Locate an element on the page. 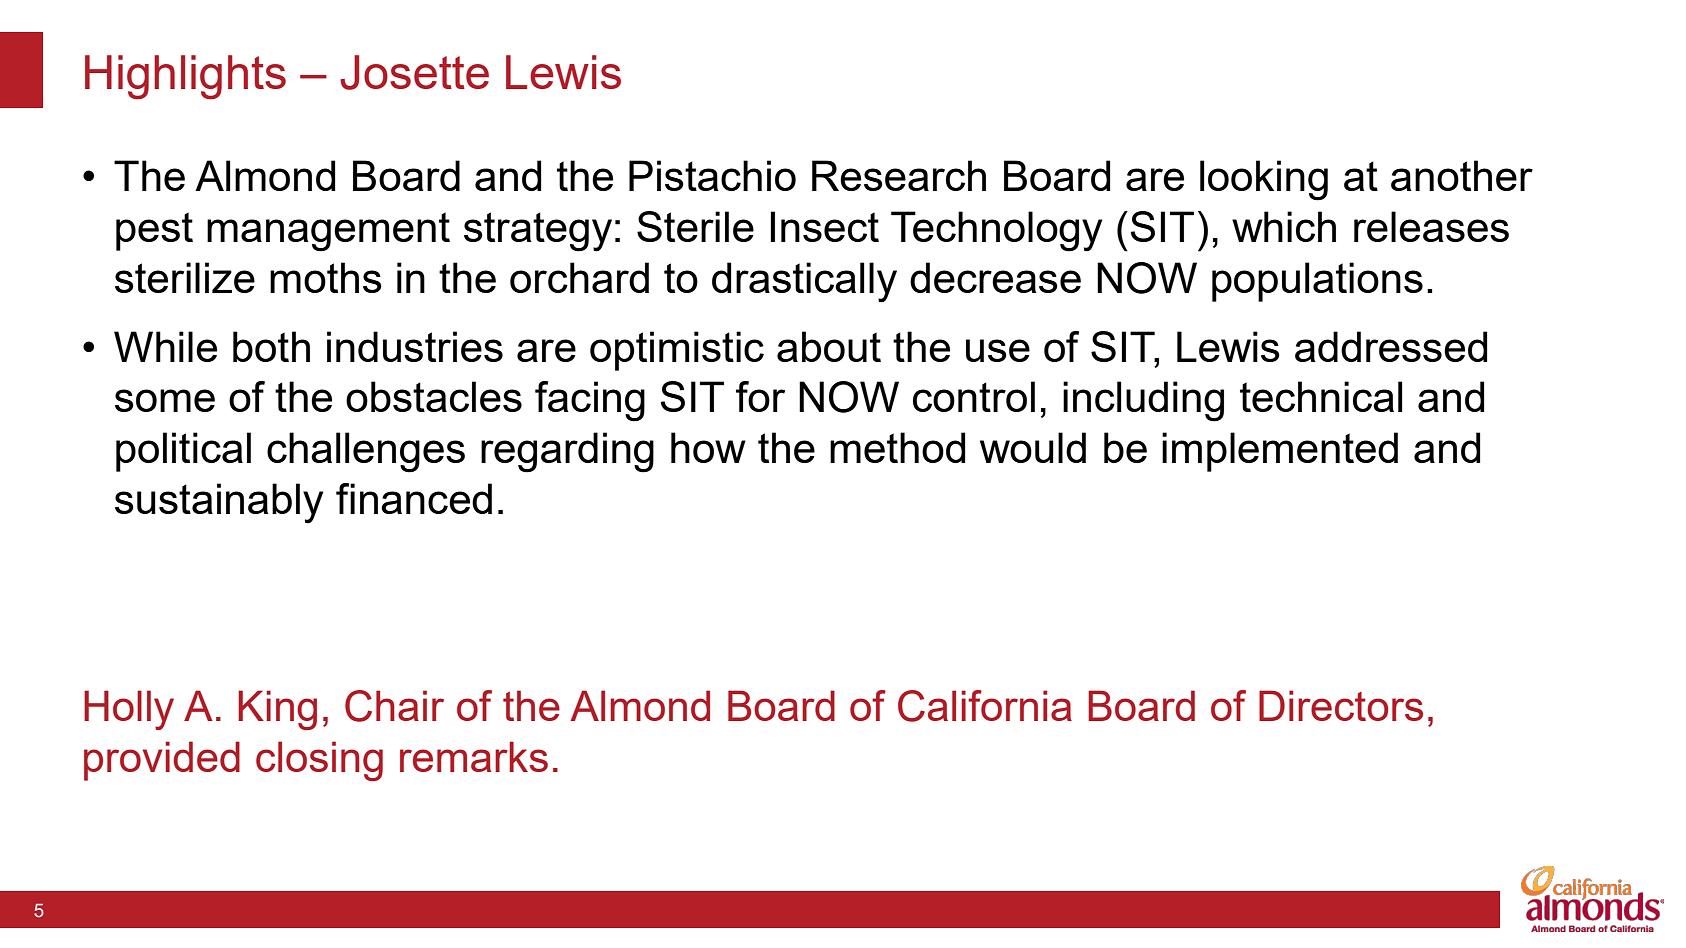 This image has width=1686, height=948. Pistachio is located at coordinates (712, 175).
